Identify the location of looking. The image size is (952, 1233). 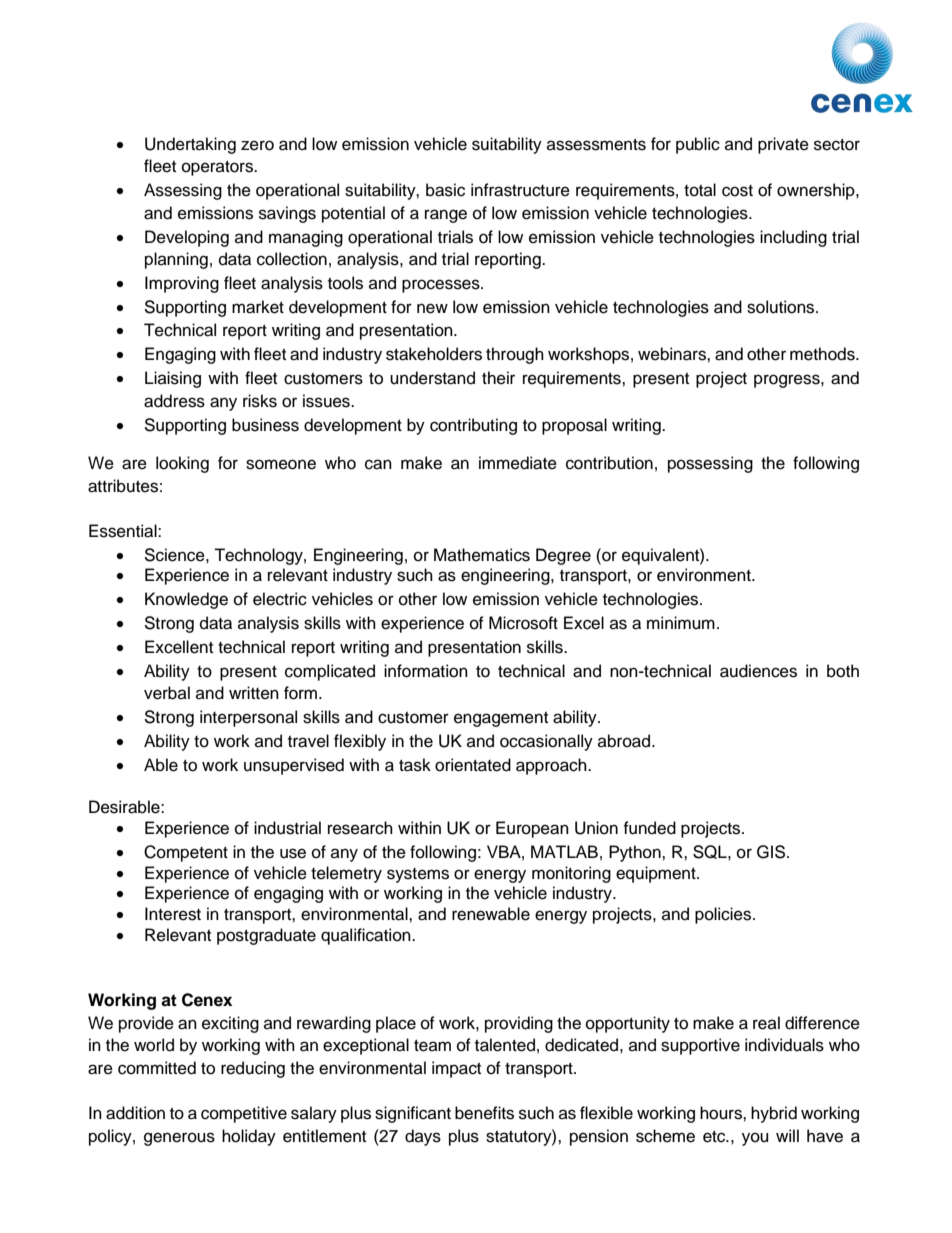
(182, 464).
